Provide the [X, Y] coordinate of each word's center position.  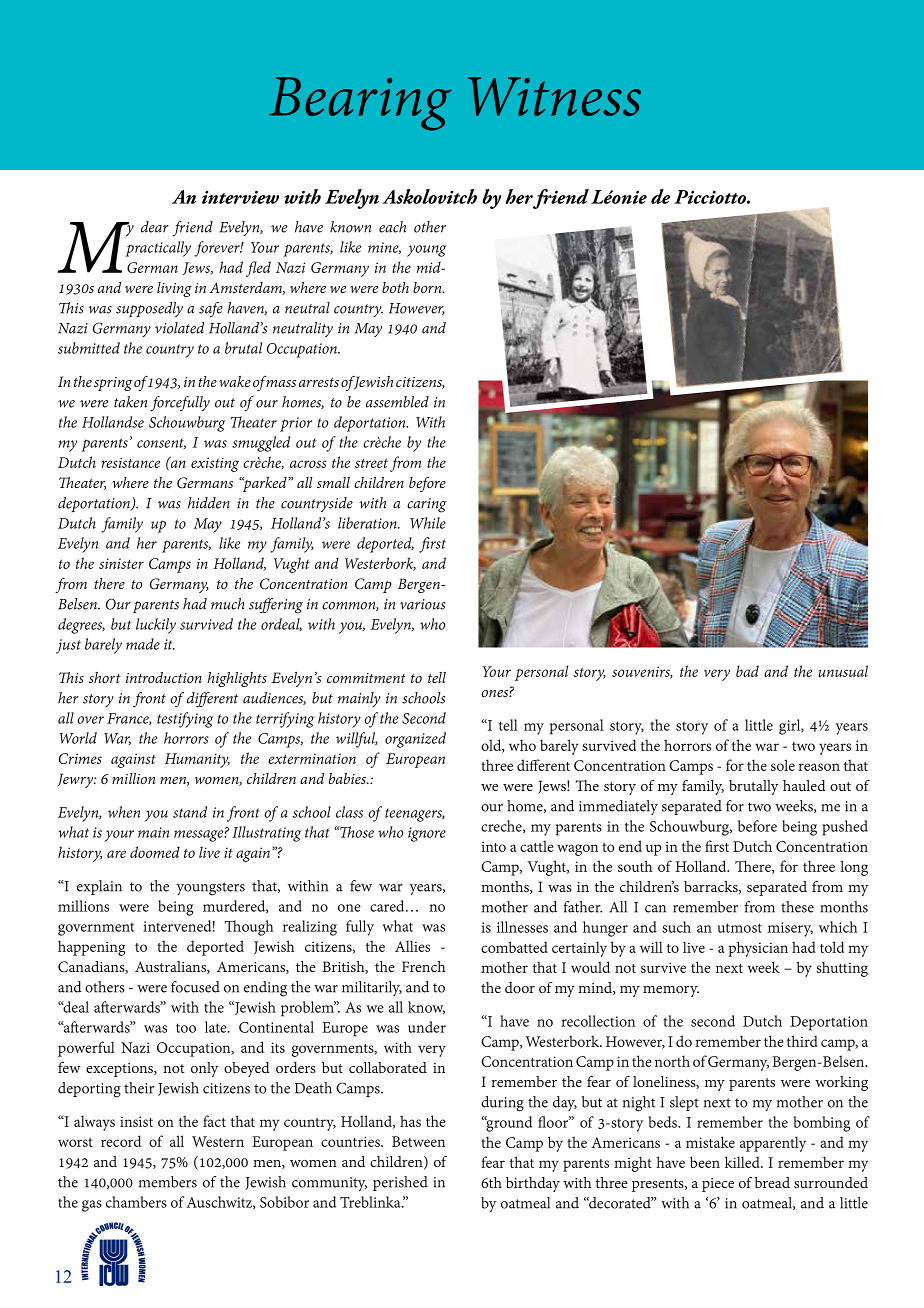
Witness [554, 96]
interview [240, 197]
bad [747, 671]
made [143, 644]
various [422, 604]
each [392, 227]
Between [418, 1141]
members [168, 1182]
